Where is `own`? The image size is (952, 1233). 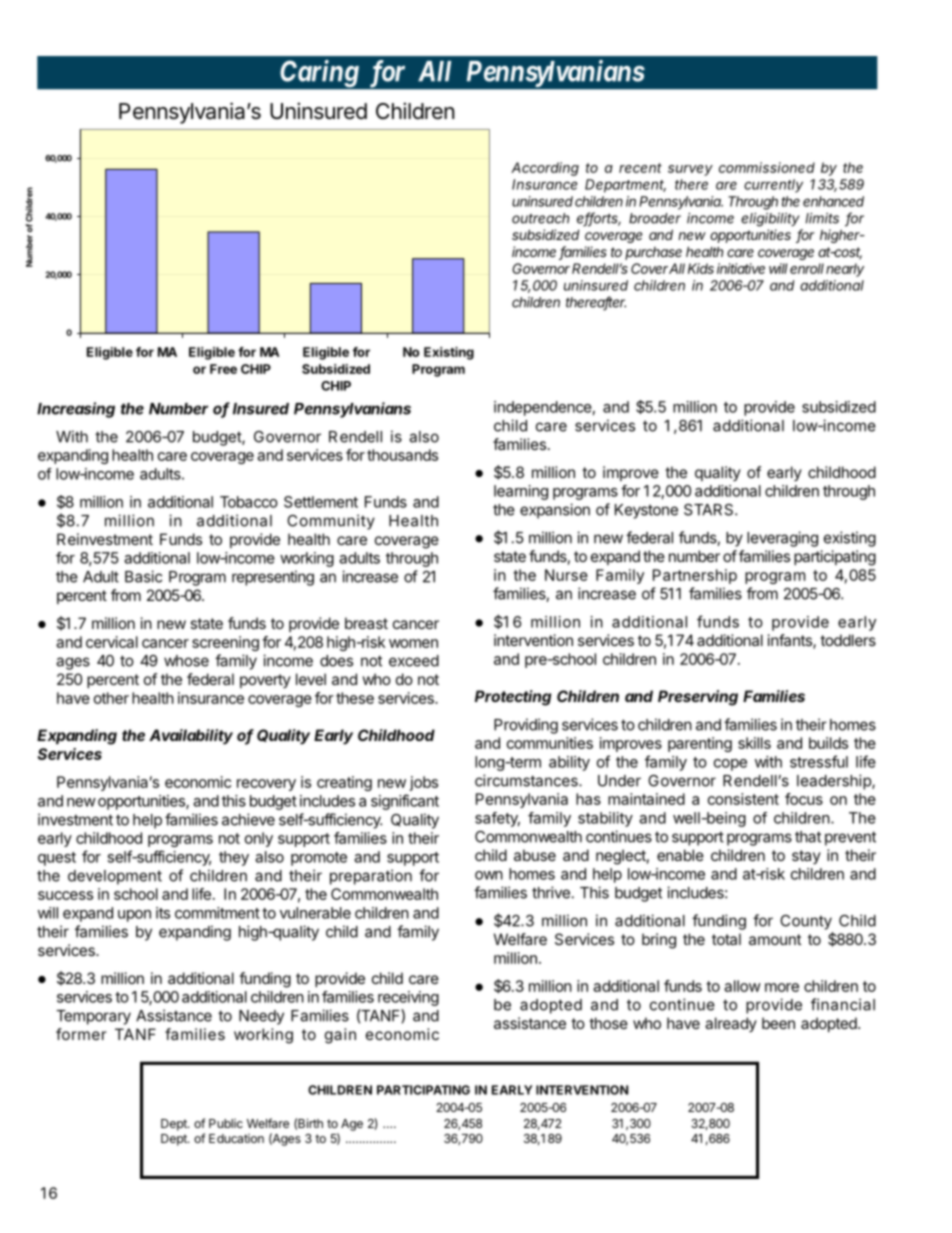 own is located at coordinates (489, 875).
